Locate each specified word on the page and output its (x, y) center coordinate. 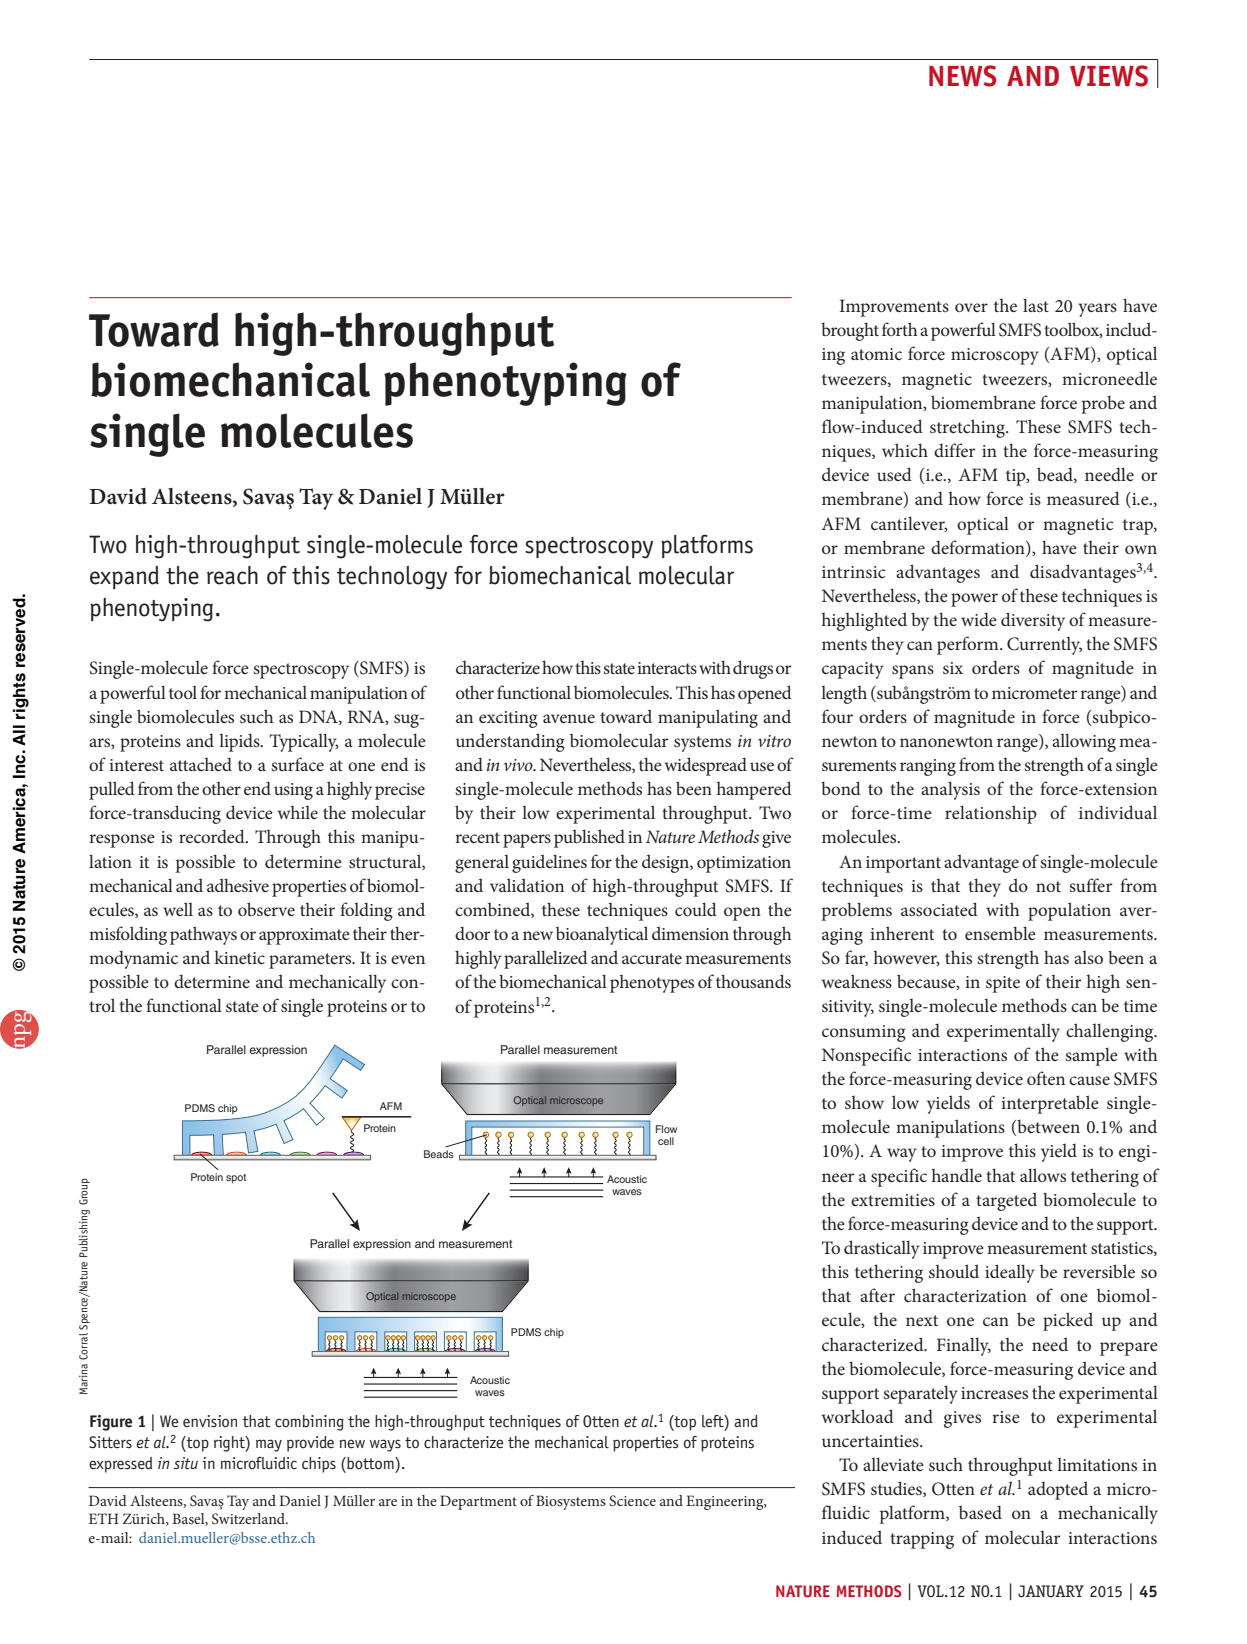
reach (232, 575)
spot (236, 1178)
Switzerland (250, 1519)
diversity (1033, 621)
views (1109, 76)
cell (666, 1141)
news (963, 76)
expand (124, 577)
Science (632, 1501)
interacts (667, 668)
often (1046, 1078)
